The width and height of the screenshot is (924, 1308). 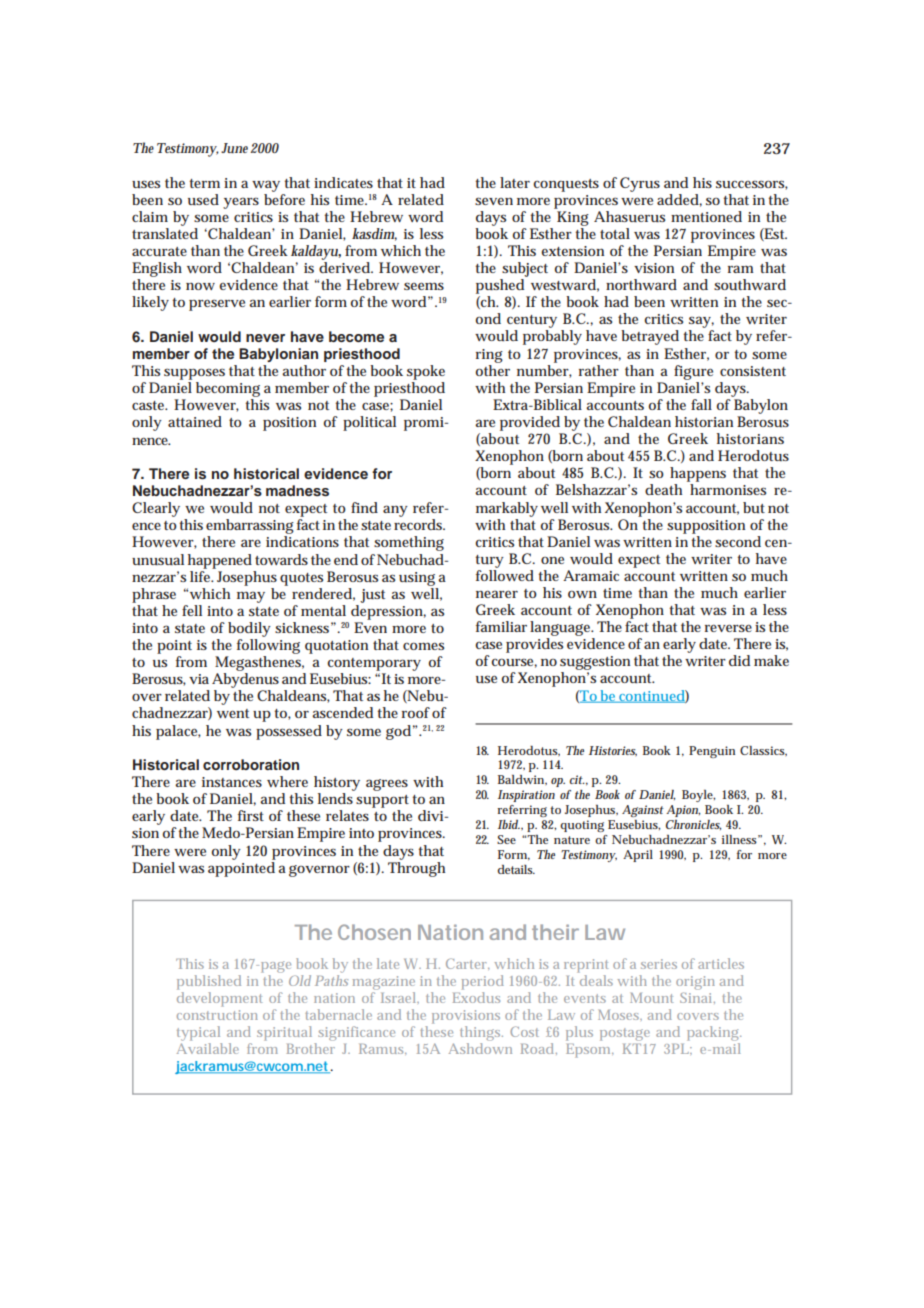 I want to click on roof, so click(x=416, y=712).
